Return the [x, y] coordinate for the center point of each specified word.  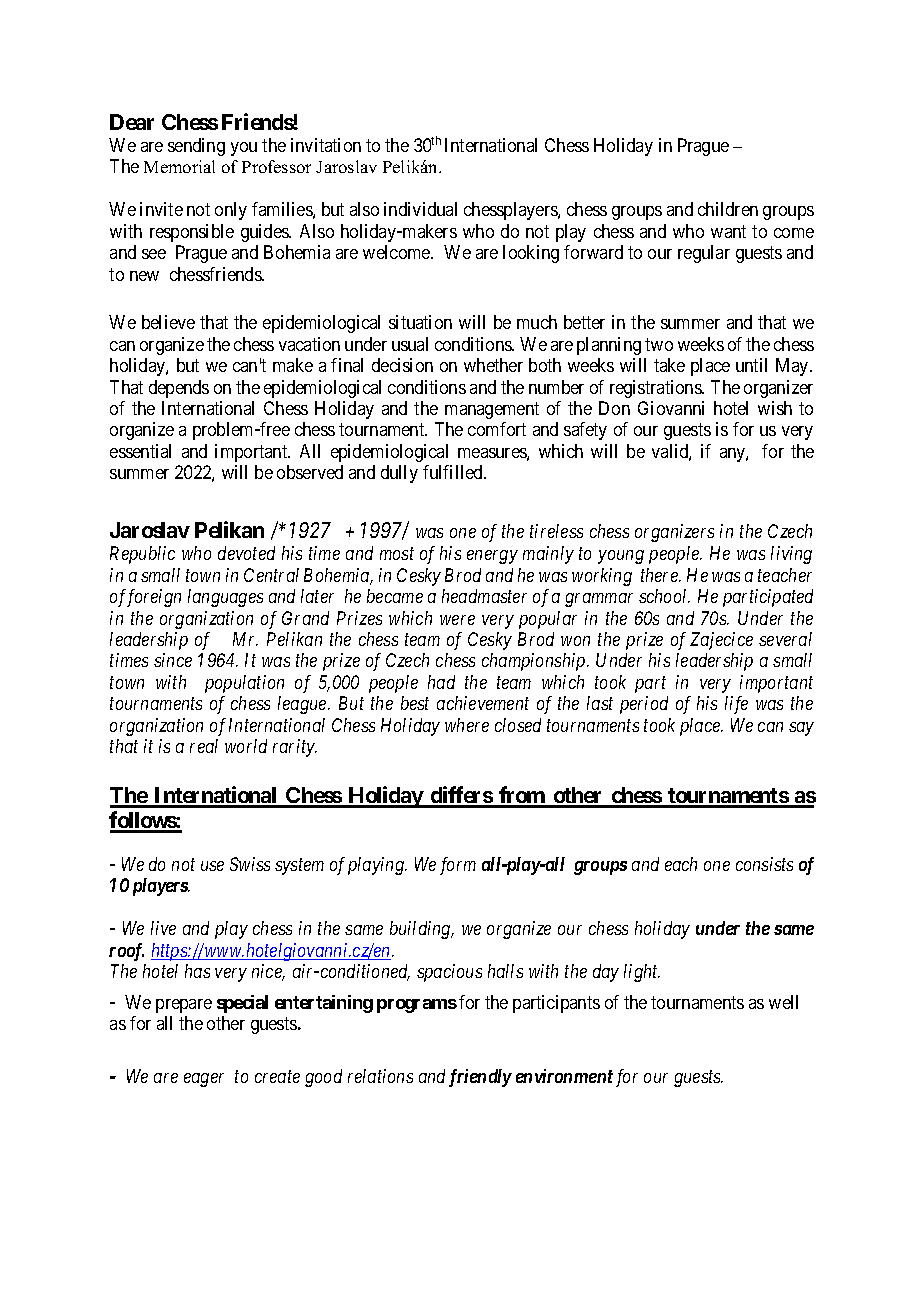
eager [204, 1080]
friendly [480, 1078]
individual [420, 209]
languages [225, 598]
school [664, 596]
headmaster [484, 596]
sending [196, 147]
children [728, 209]
